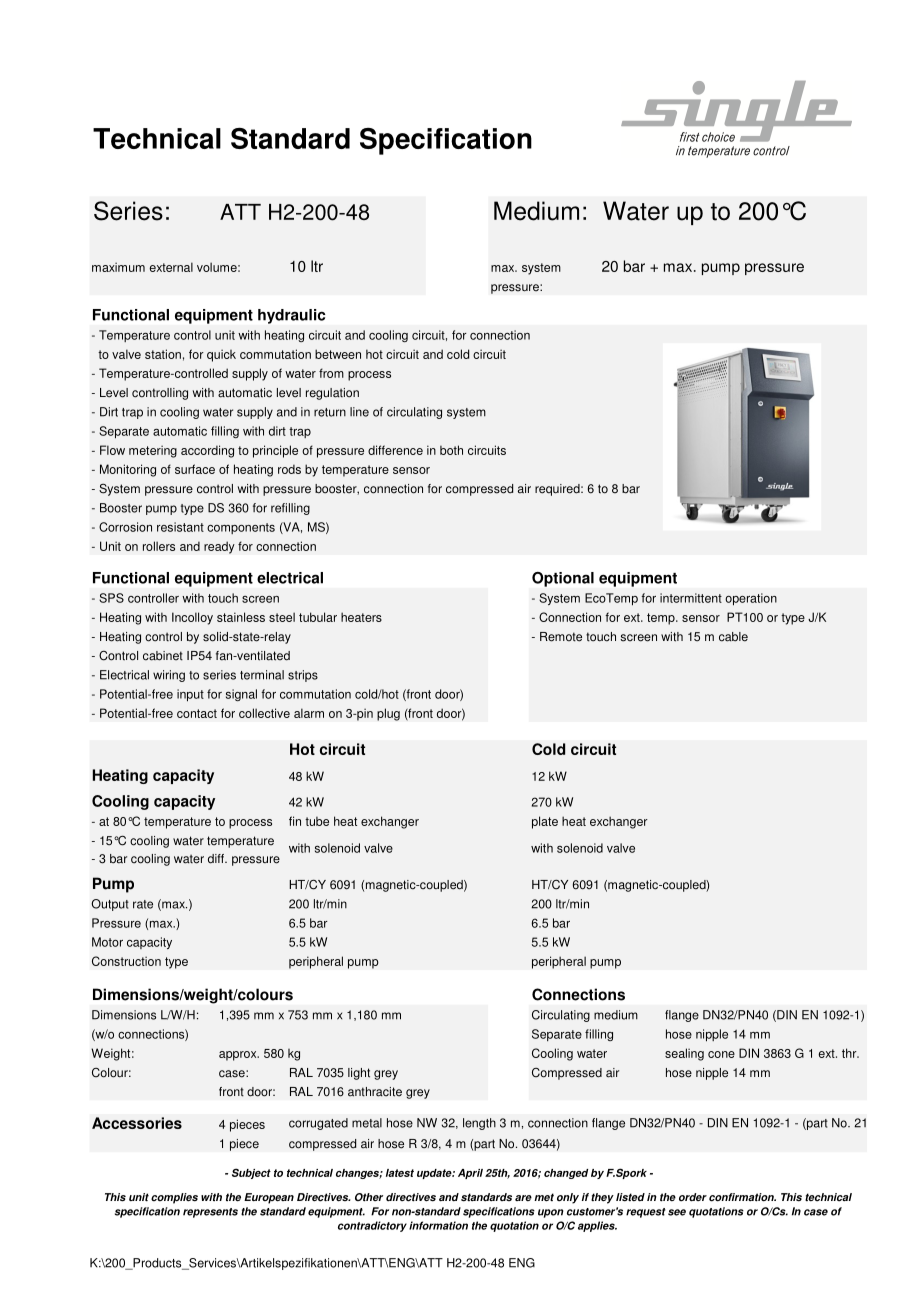  I want to click on between, so click(338, 354).
